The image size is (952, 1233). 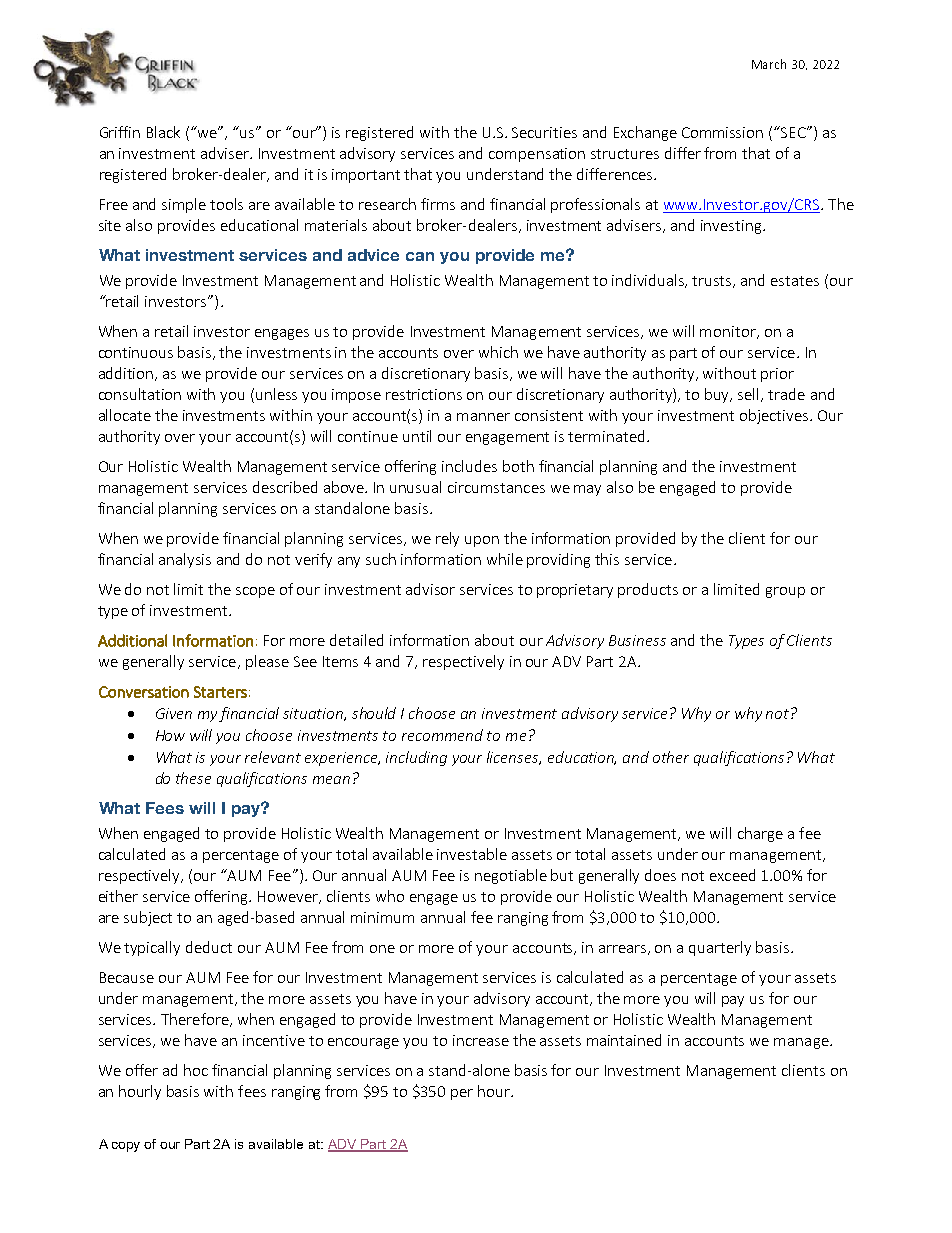 I want to click on hoc, so click(x=196, y=1070).
